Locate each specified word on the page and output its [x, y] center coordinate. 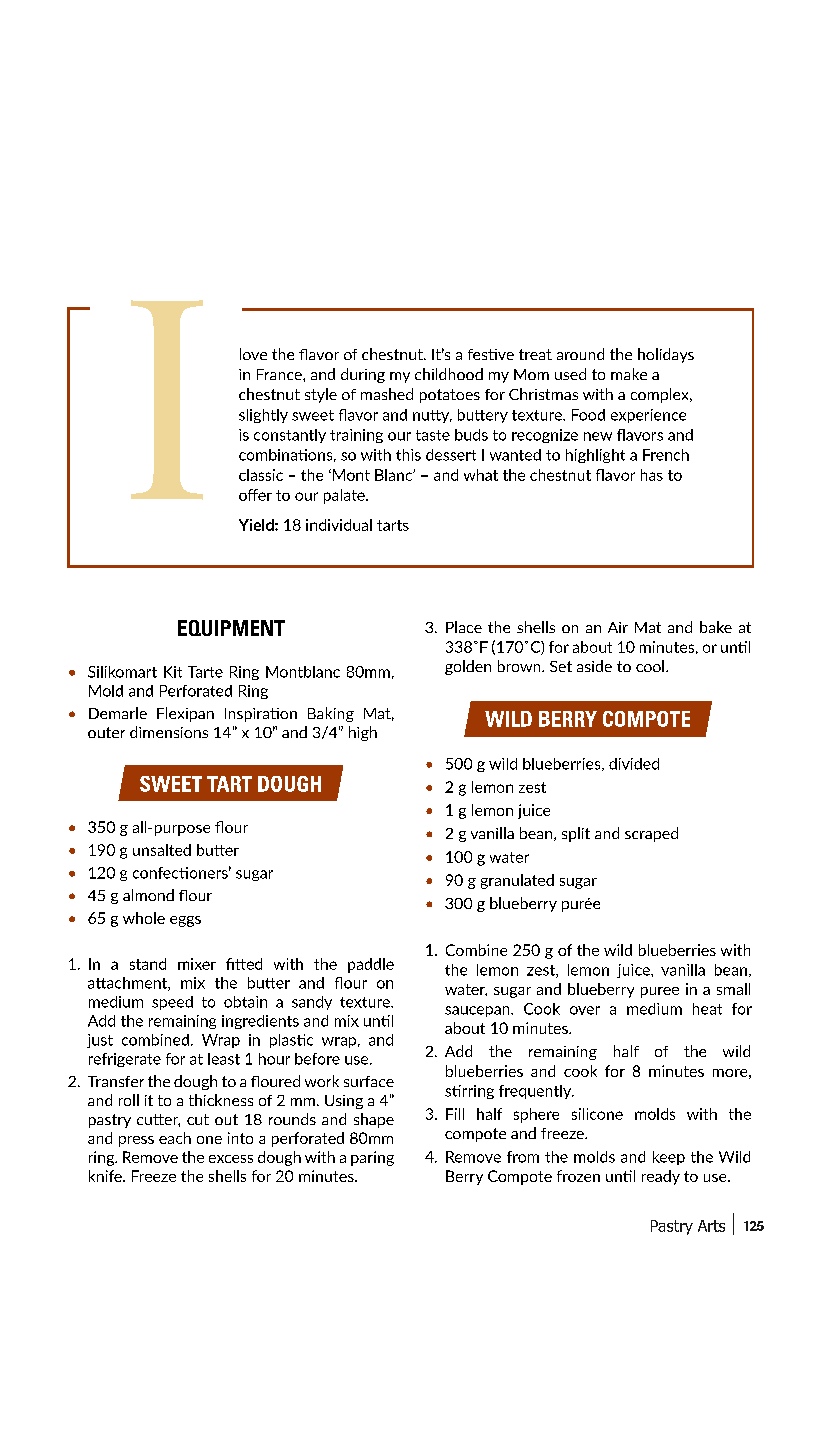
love [253, 354]
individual [339, 525]
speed [172, 1003]
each [175, 1138]
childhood [449, 374]
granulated [517, 881]
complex [661, 395]
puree [660, 992]
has [652, 475]
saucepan [478, 1011]
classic [261, 475]
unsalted [162, 850]
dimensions [169, 732]
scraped [651, 834]
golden [468, 667]
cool [650, 666]
